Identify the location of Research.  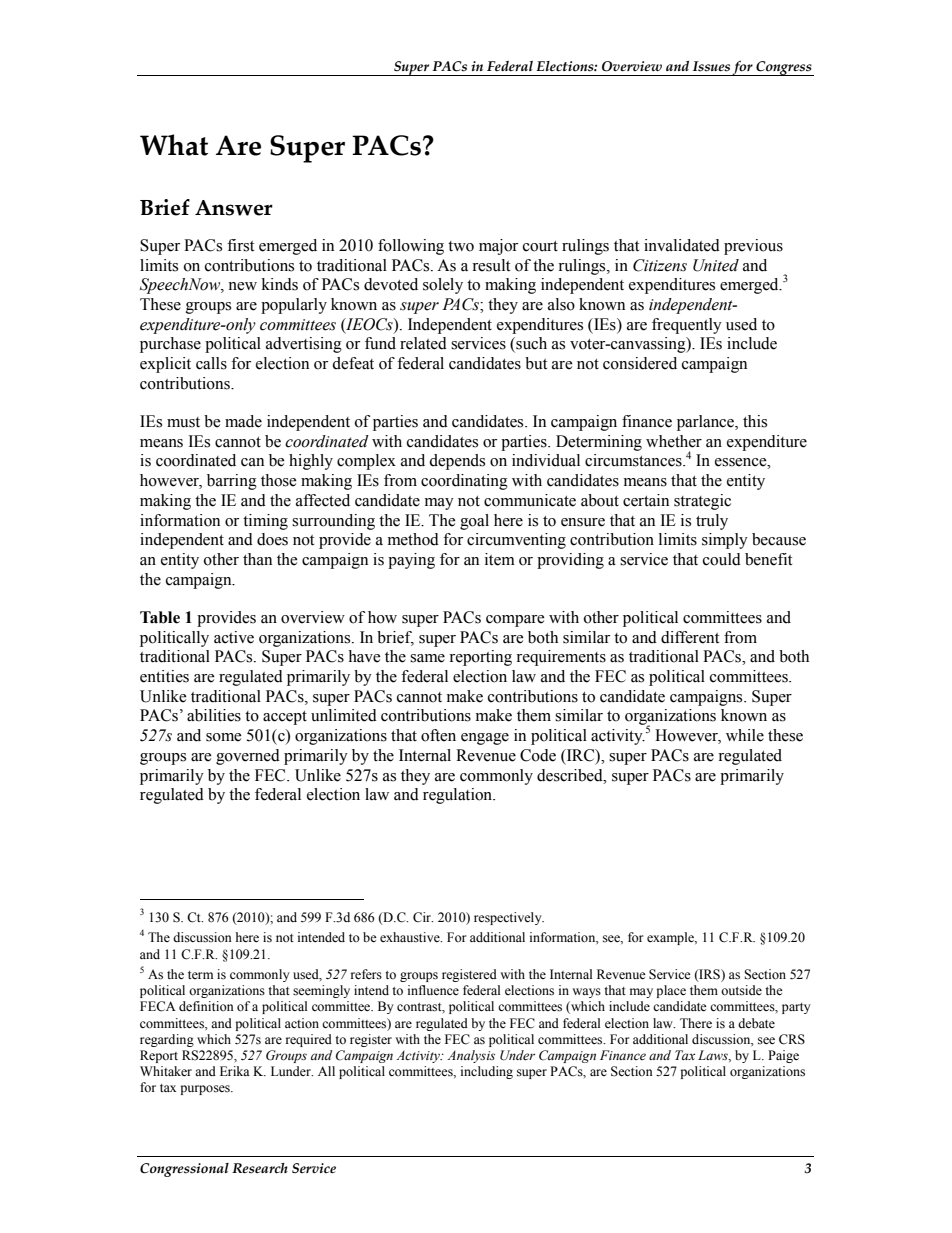
(260, 1168).
